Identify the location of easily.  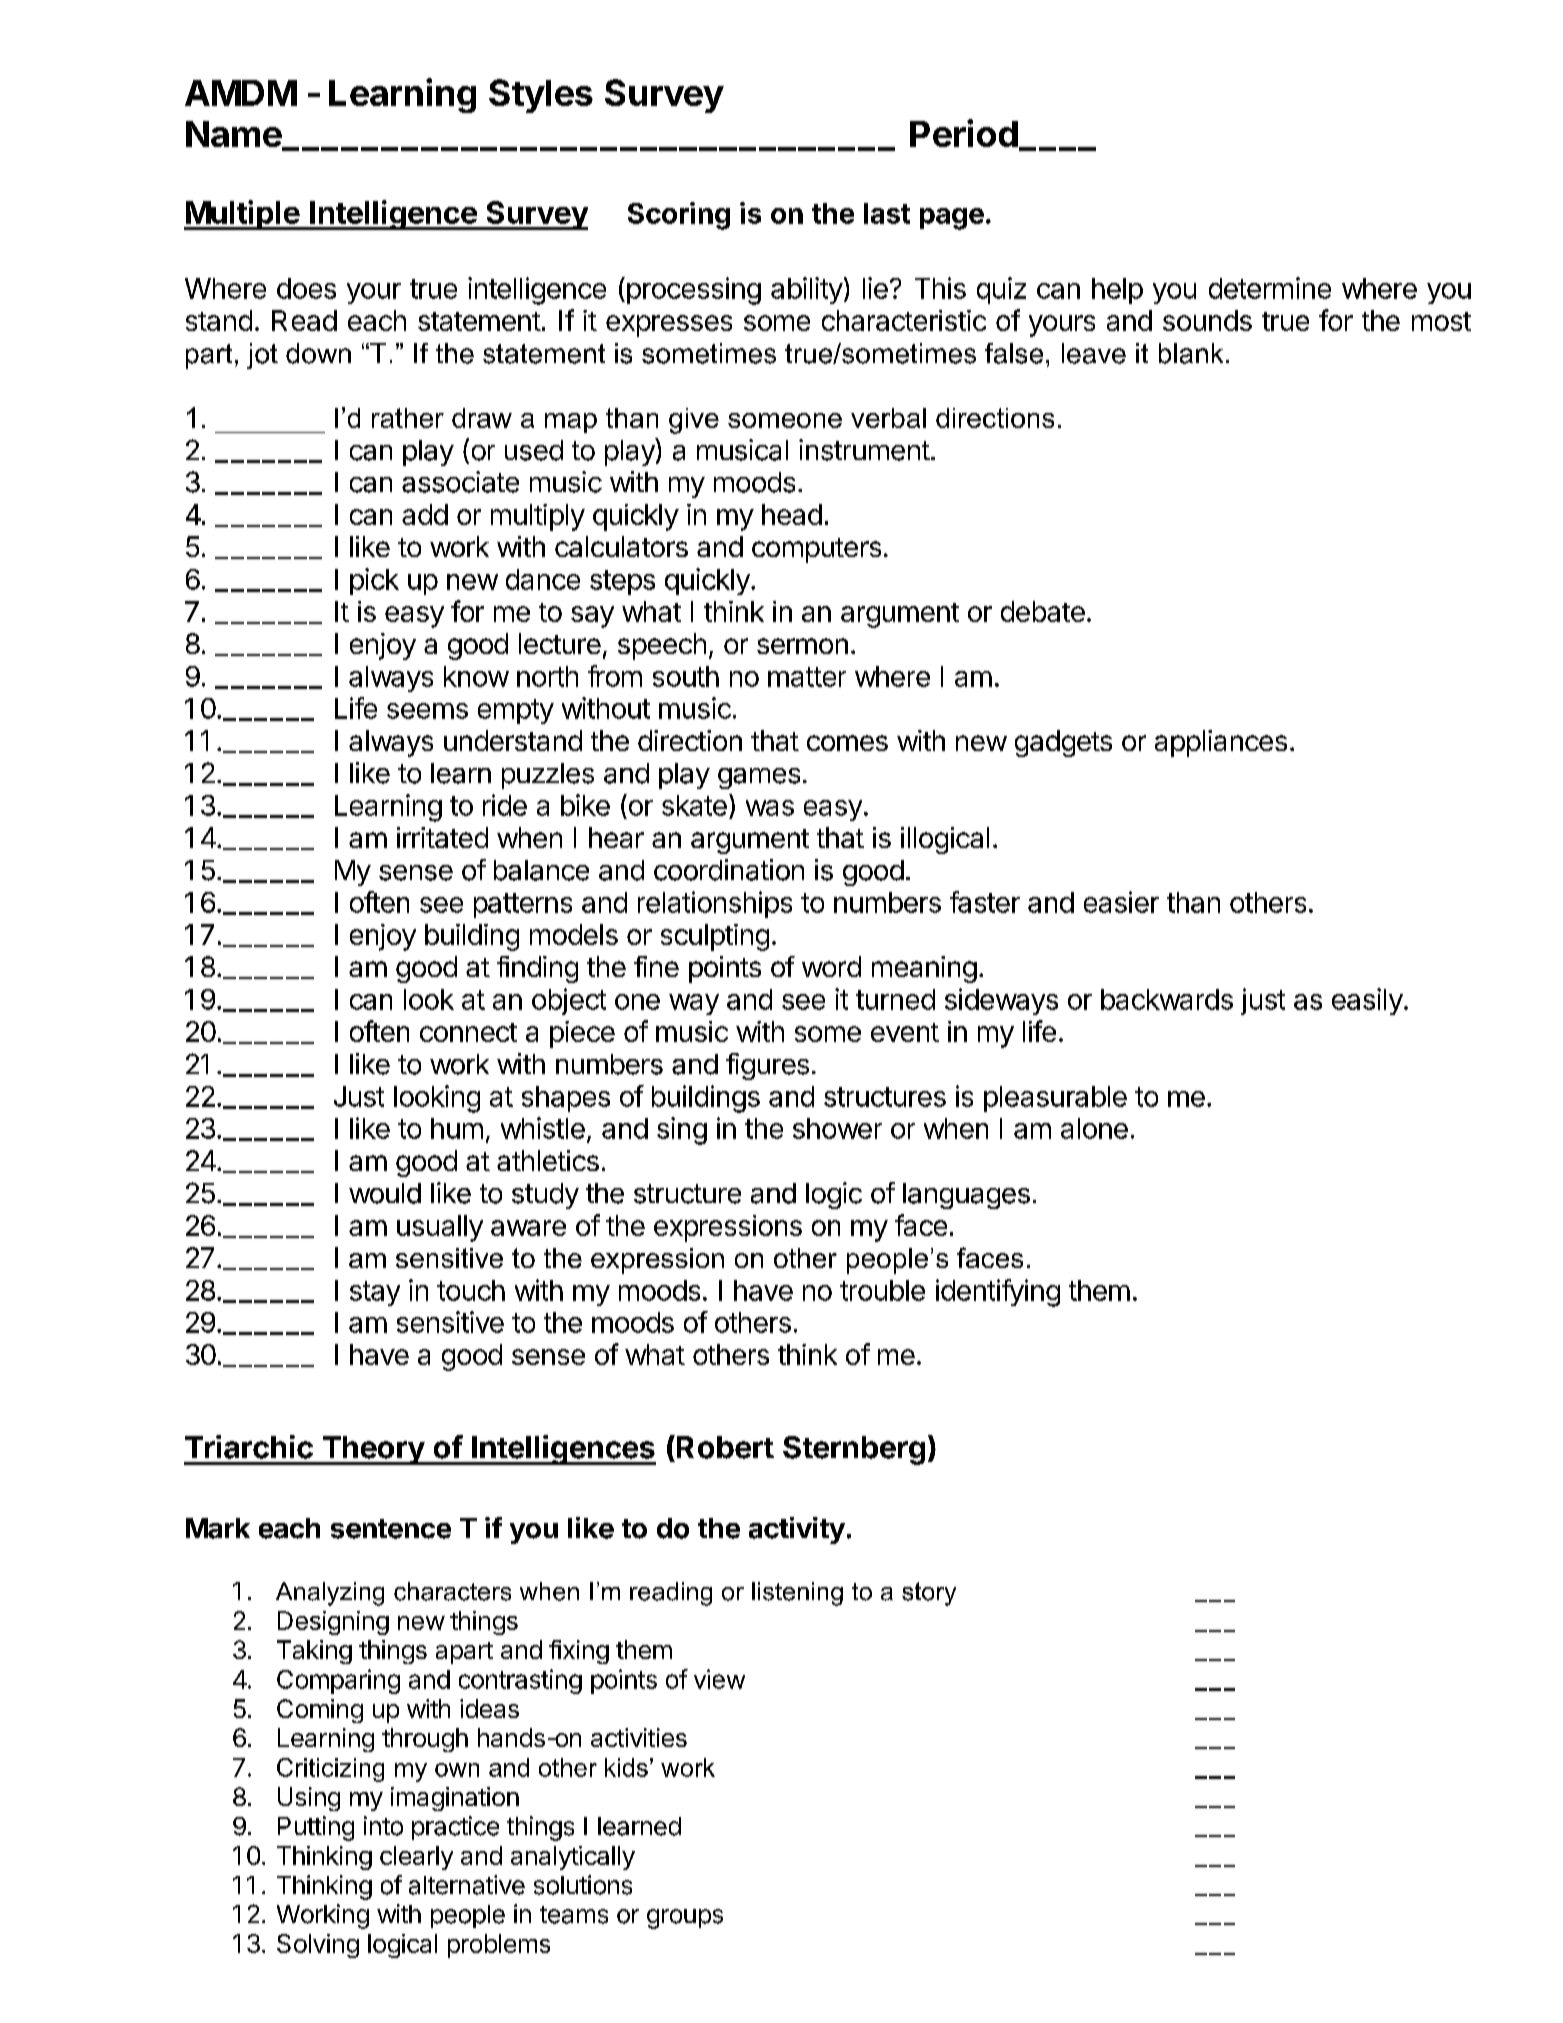
(1367, 1001).
